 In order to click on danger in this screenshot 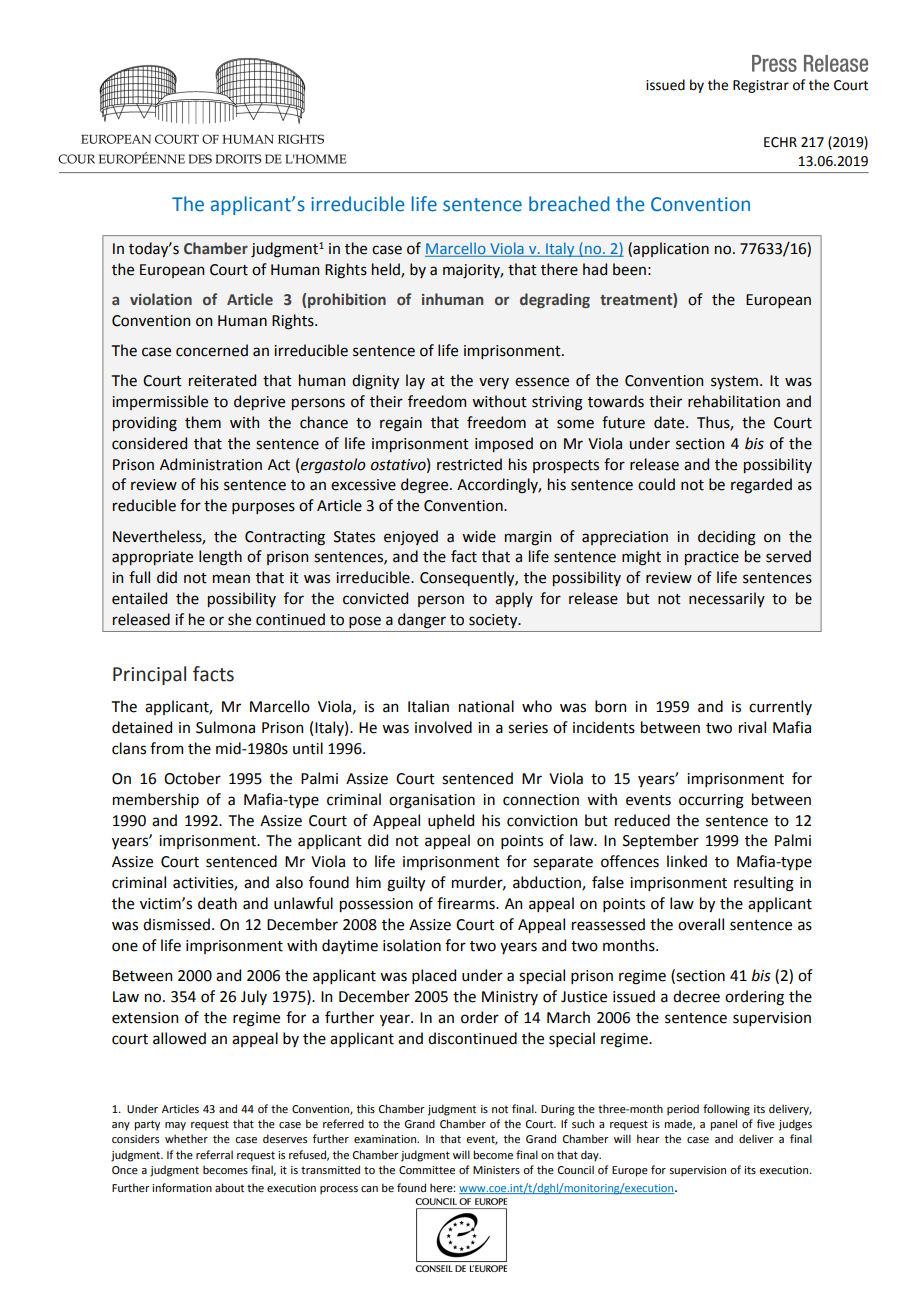, I will do `click(422, 621)`.
